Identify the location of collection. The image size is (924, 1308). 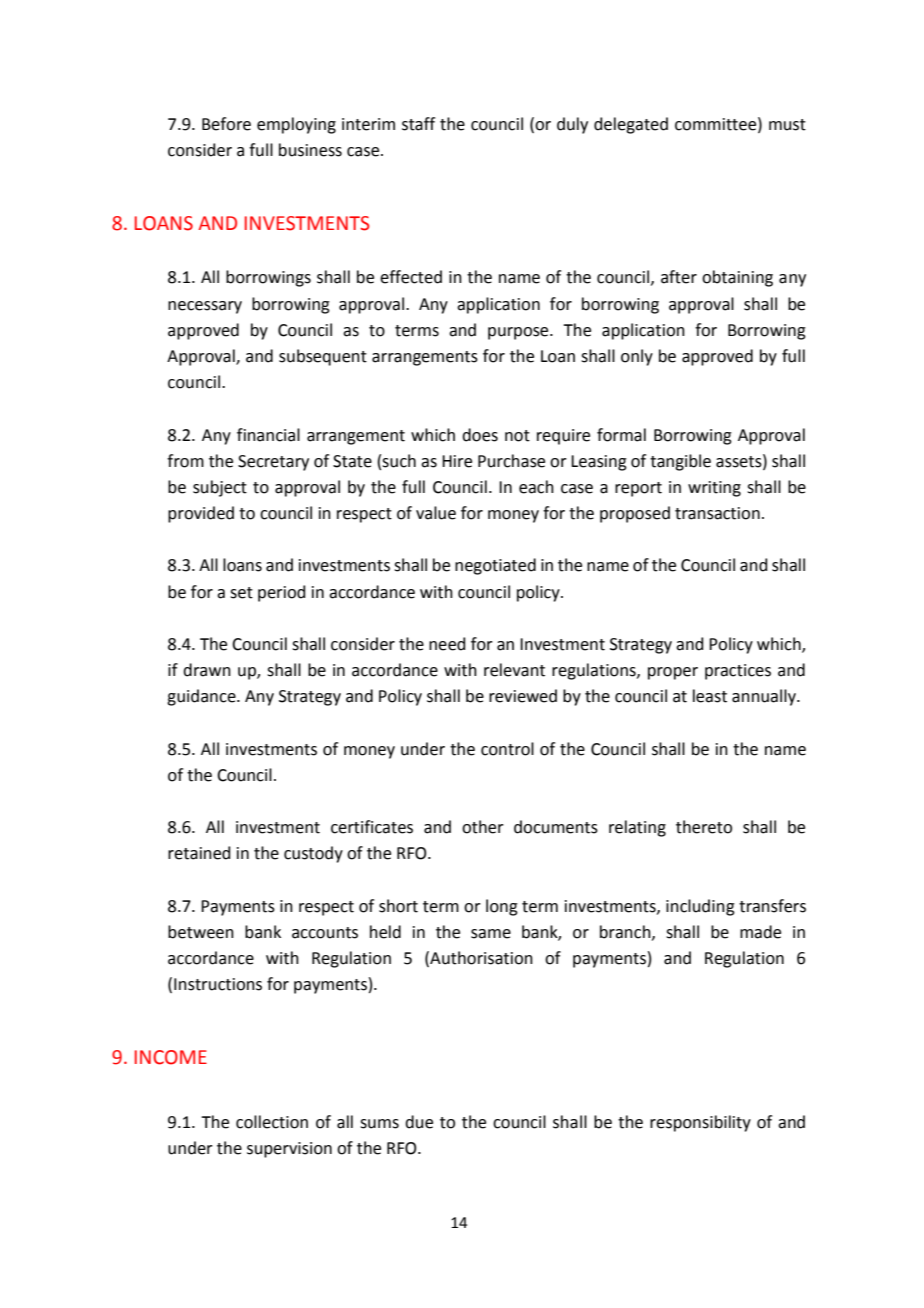
(272, 1122).
